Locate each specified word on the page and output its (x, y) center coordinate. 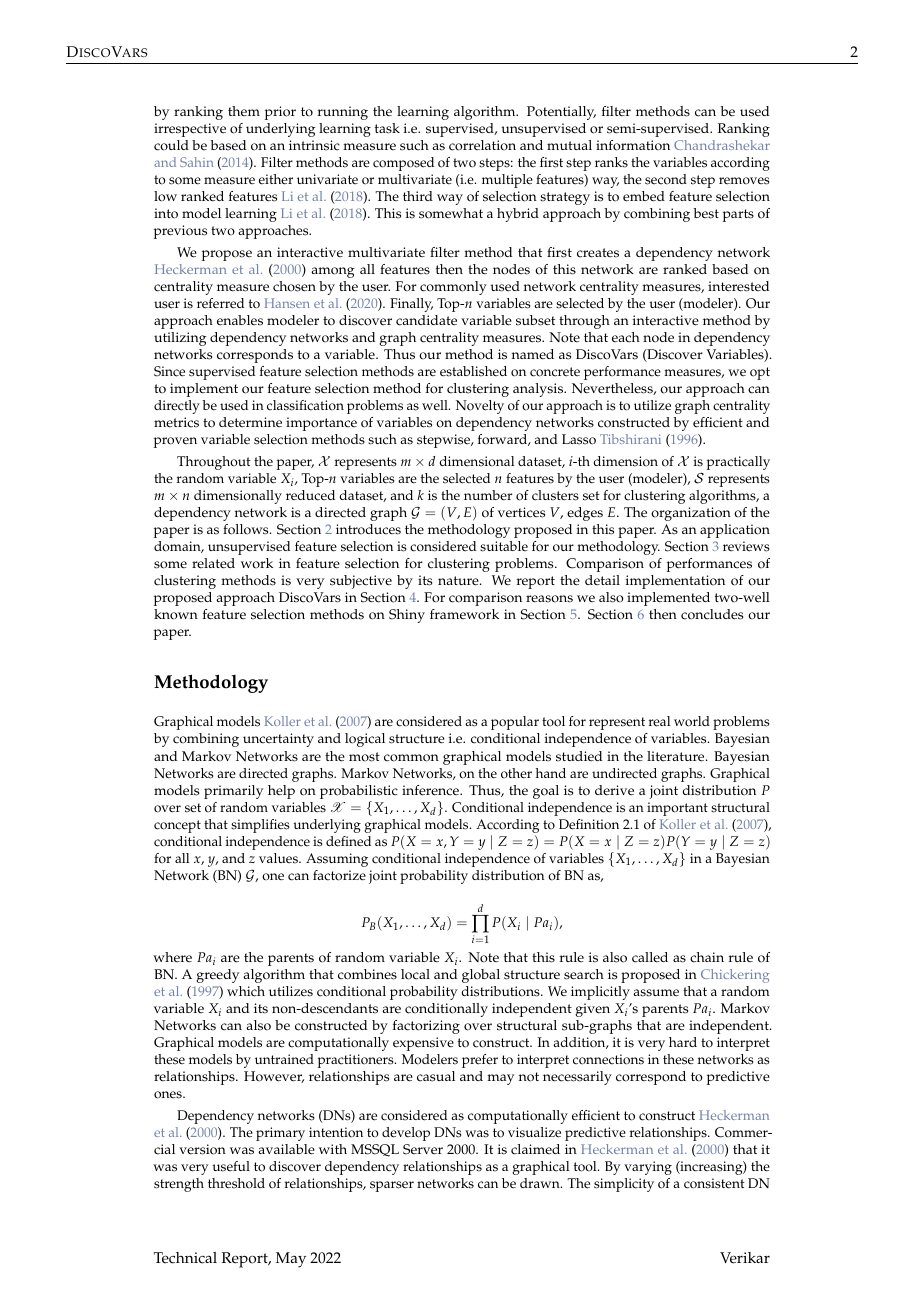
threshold (236, 1183)
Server (423, 1149)
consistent (714, 1183)
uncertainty (278, 740)
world (692, 721)
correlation (482, 145)
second (666, 179)
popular (515, 723)
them (244, 111)
